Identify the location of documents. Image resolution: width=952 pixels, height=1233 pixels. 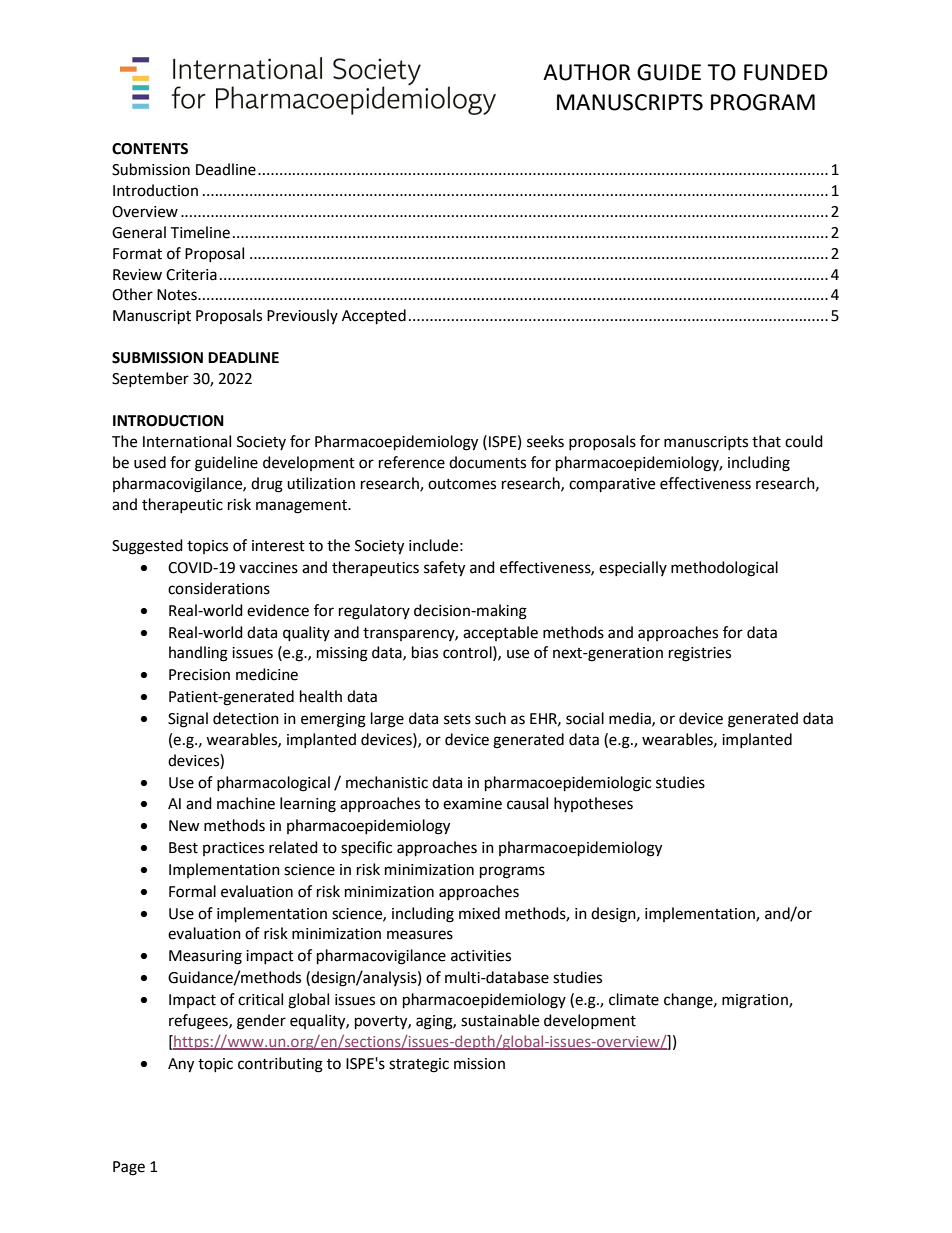
(487, 462).
